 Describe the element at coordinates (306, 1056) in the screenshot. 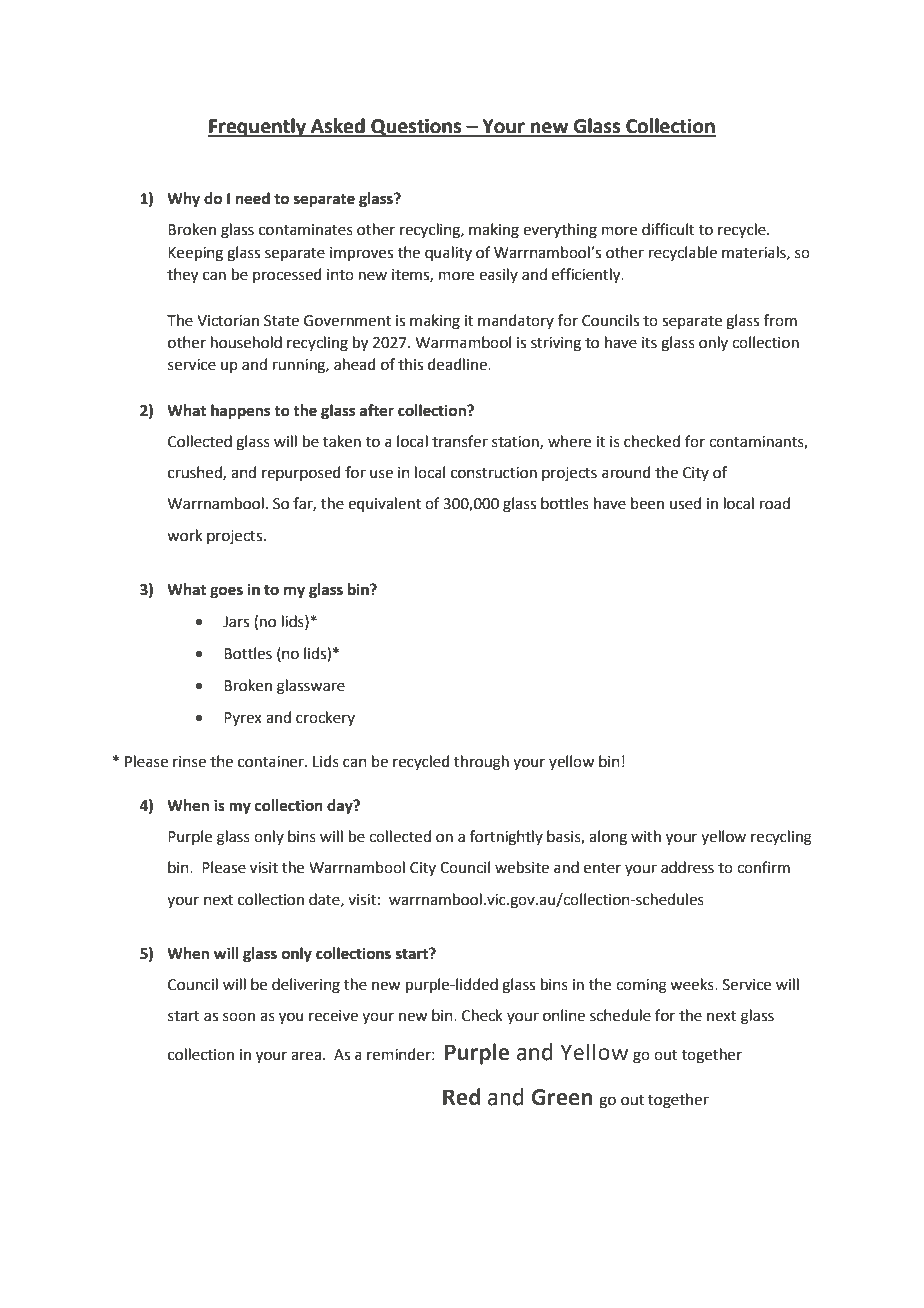

I see `area` at that location.
